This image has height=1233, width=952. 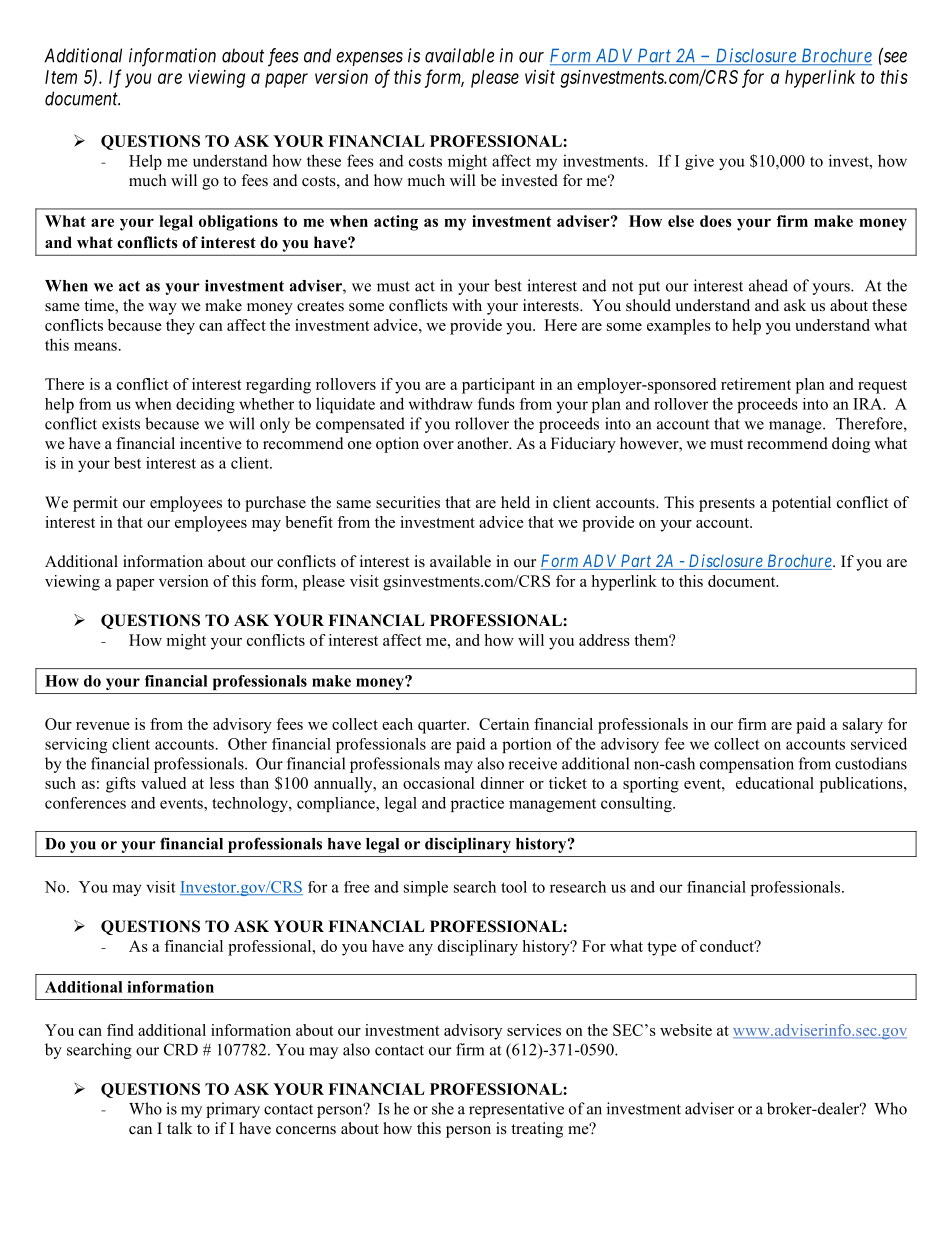 What do you see at coordinates (369, 59) in the image?
I see `expenses` at bounding box center [369, 59].
